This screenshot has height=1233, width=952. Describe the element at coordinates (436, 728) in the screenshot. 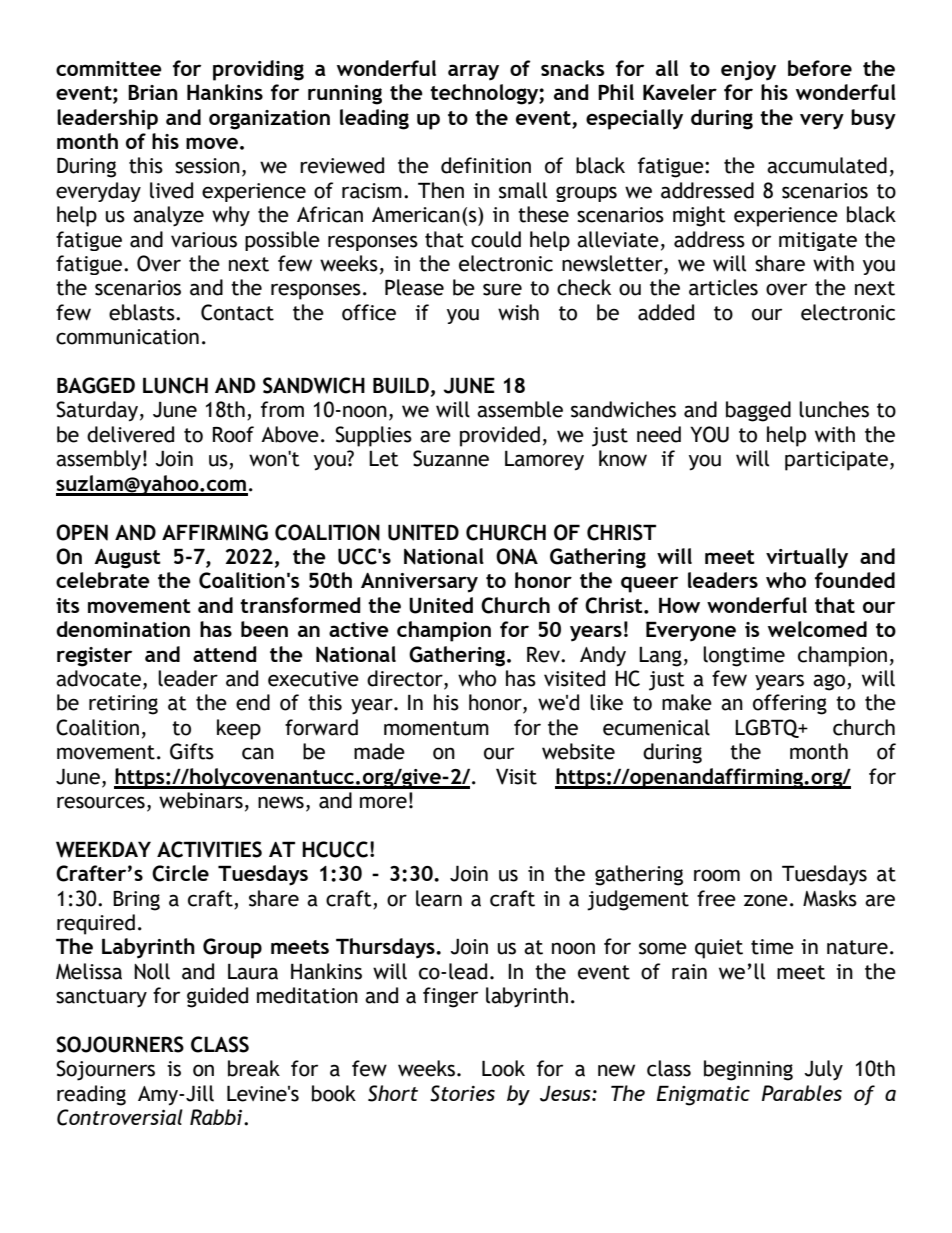

I see `momentum` at that location.
